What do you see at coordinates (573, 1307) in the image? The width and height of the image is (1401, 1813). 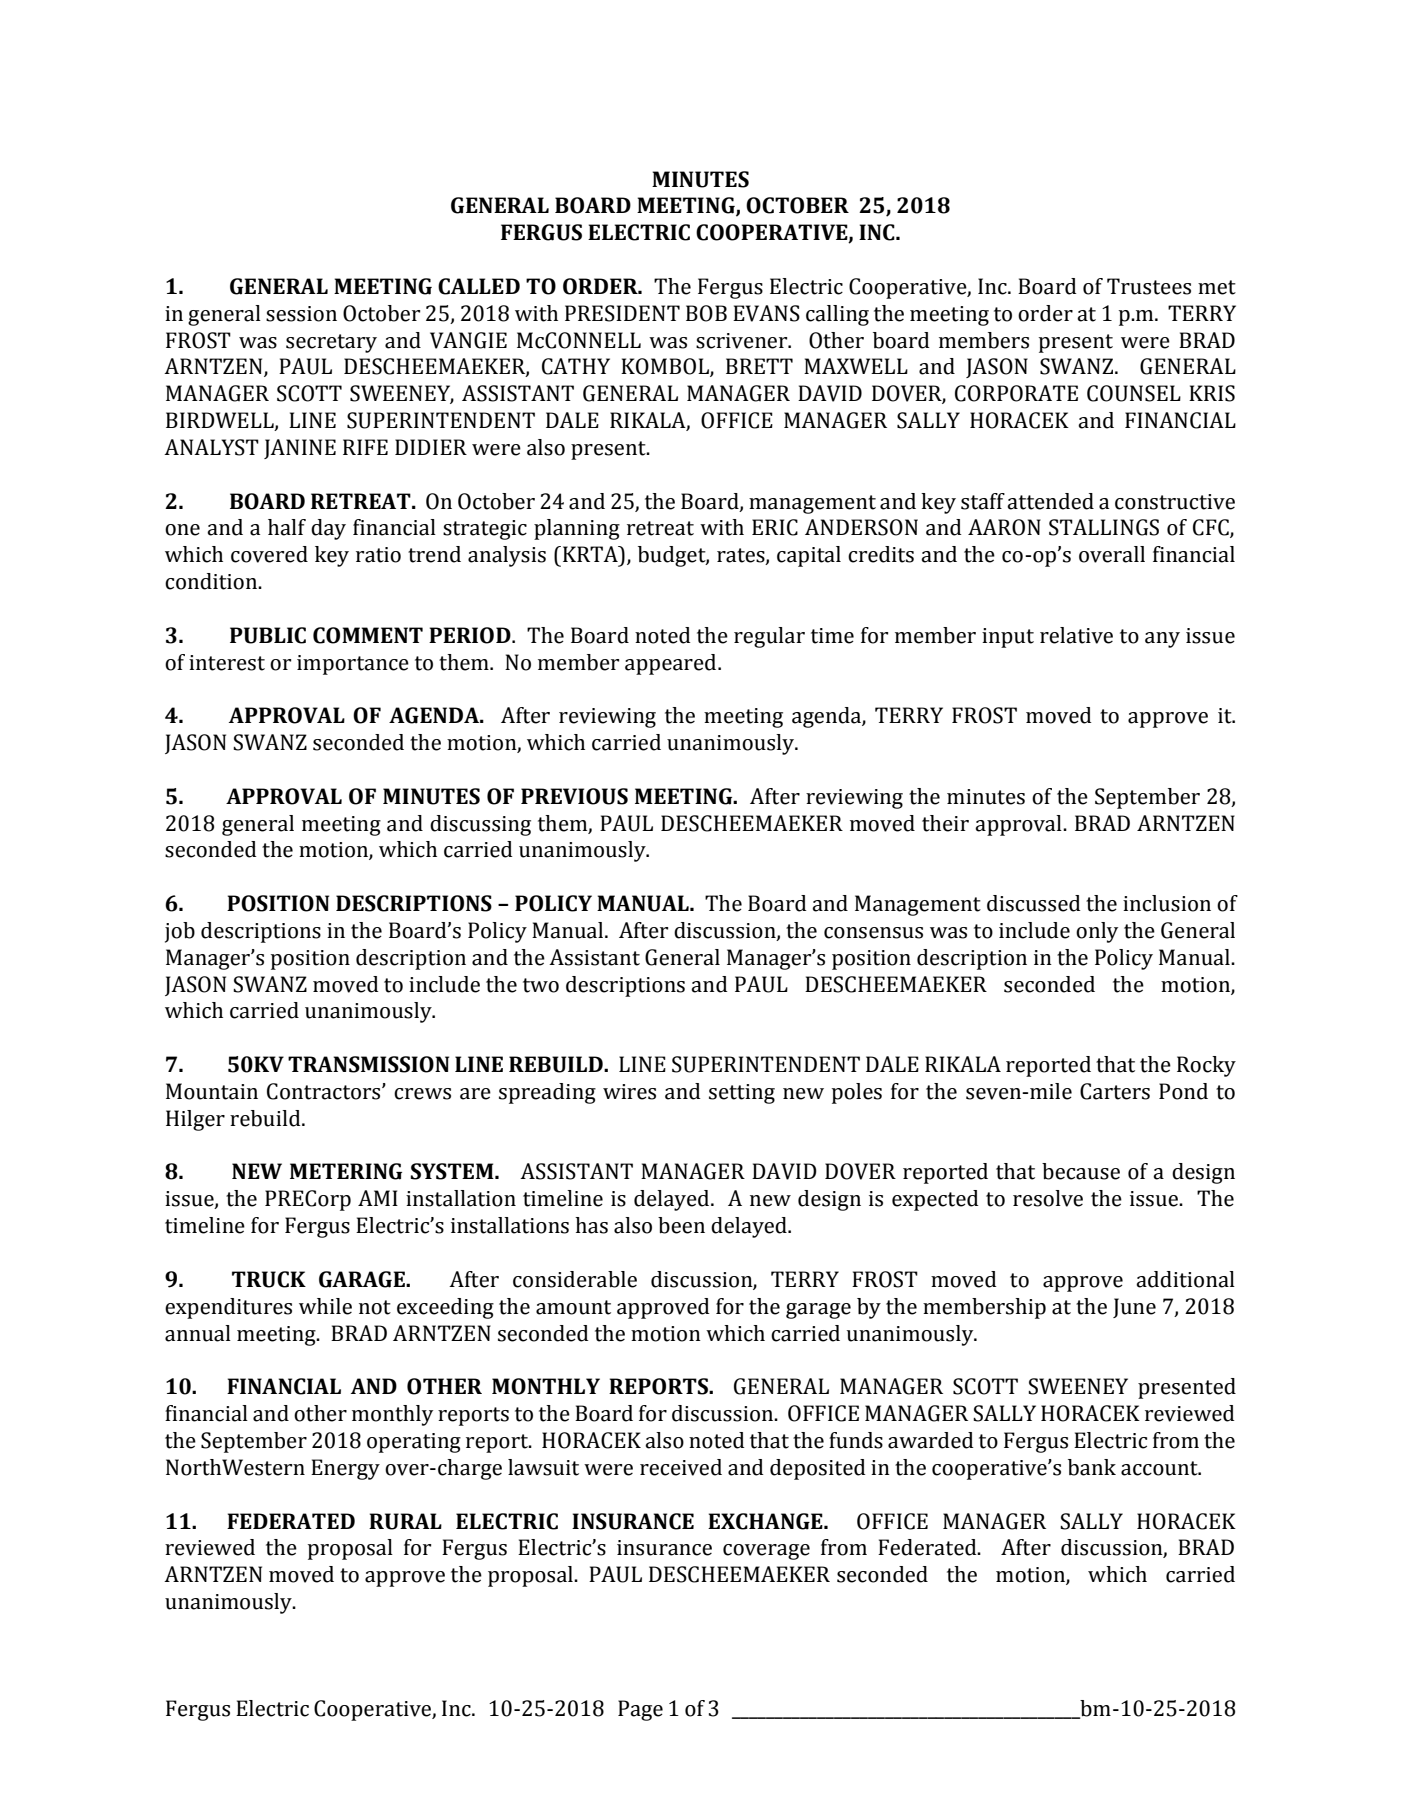 I see `amount` at bounding box center [573, 1307].
